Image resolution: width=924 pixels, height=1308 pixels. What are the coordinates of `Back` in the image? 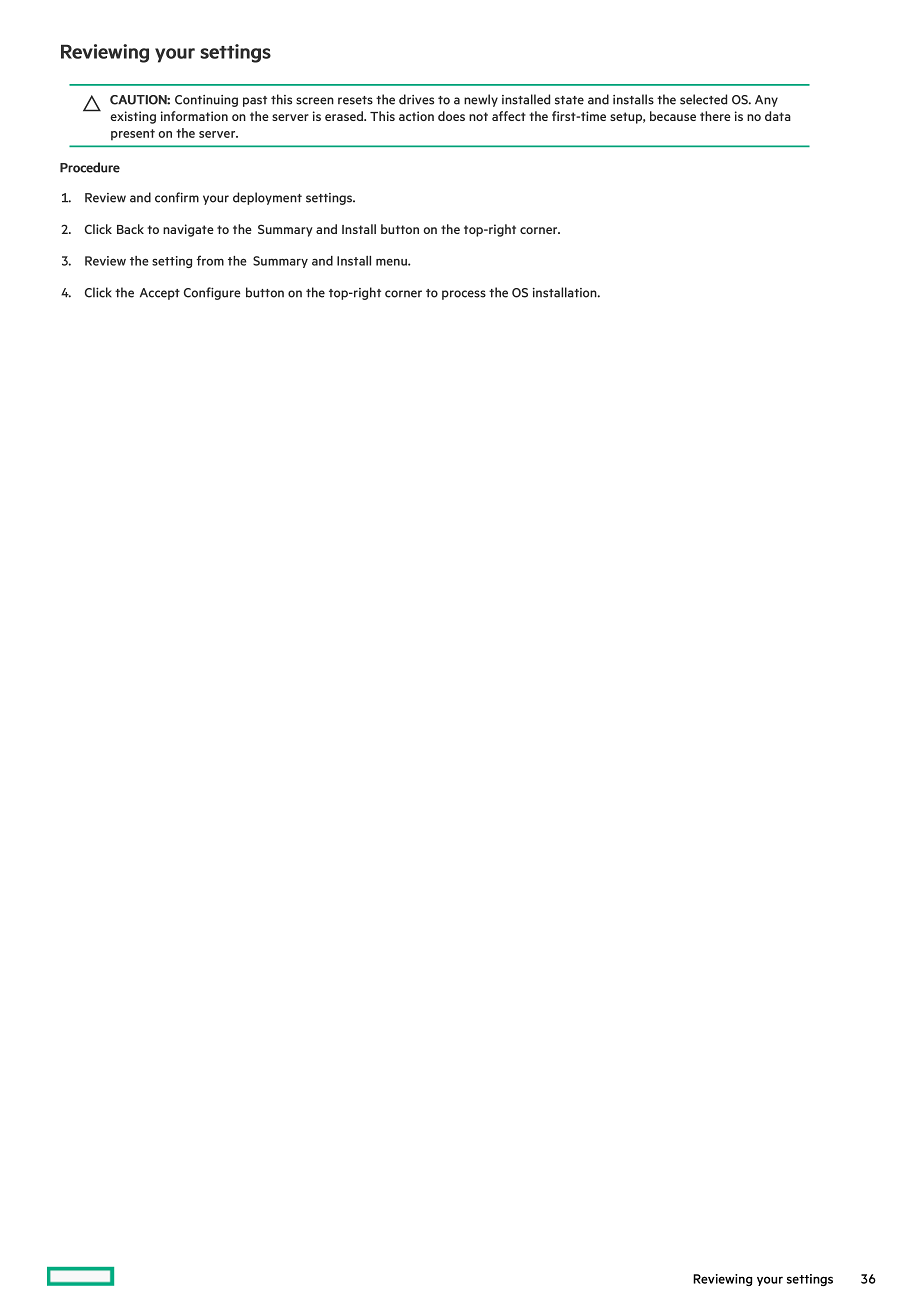 It's located at (130, 229).
